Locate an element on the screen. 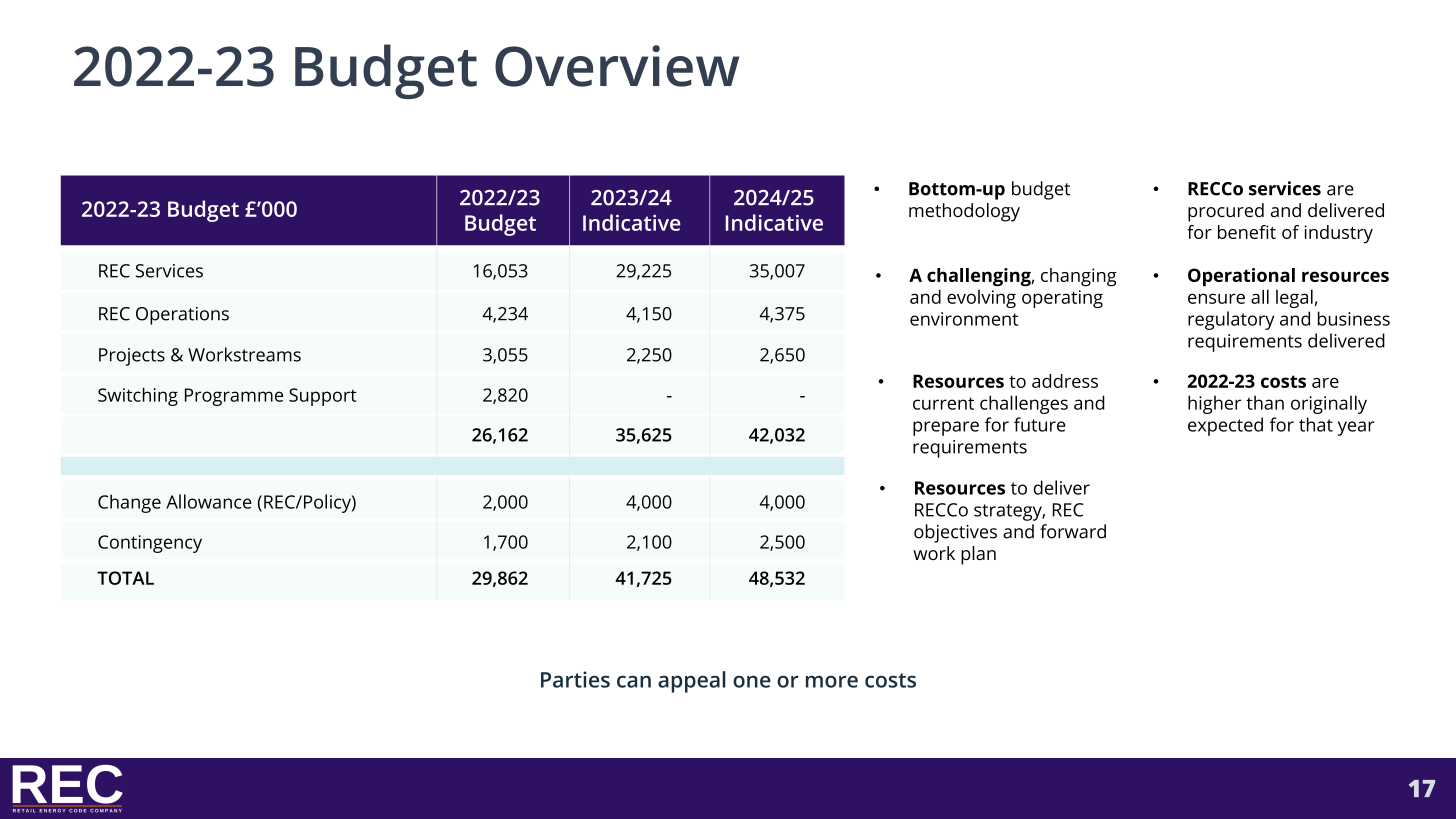 This screenshot has width=1456, height=819. Allowance is located at coordinates (209, 501).
